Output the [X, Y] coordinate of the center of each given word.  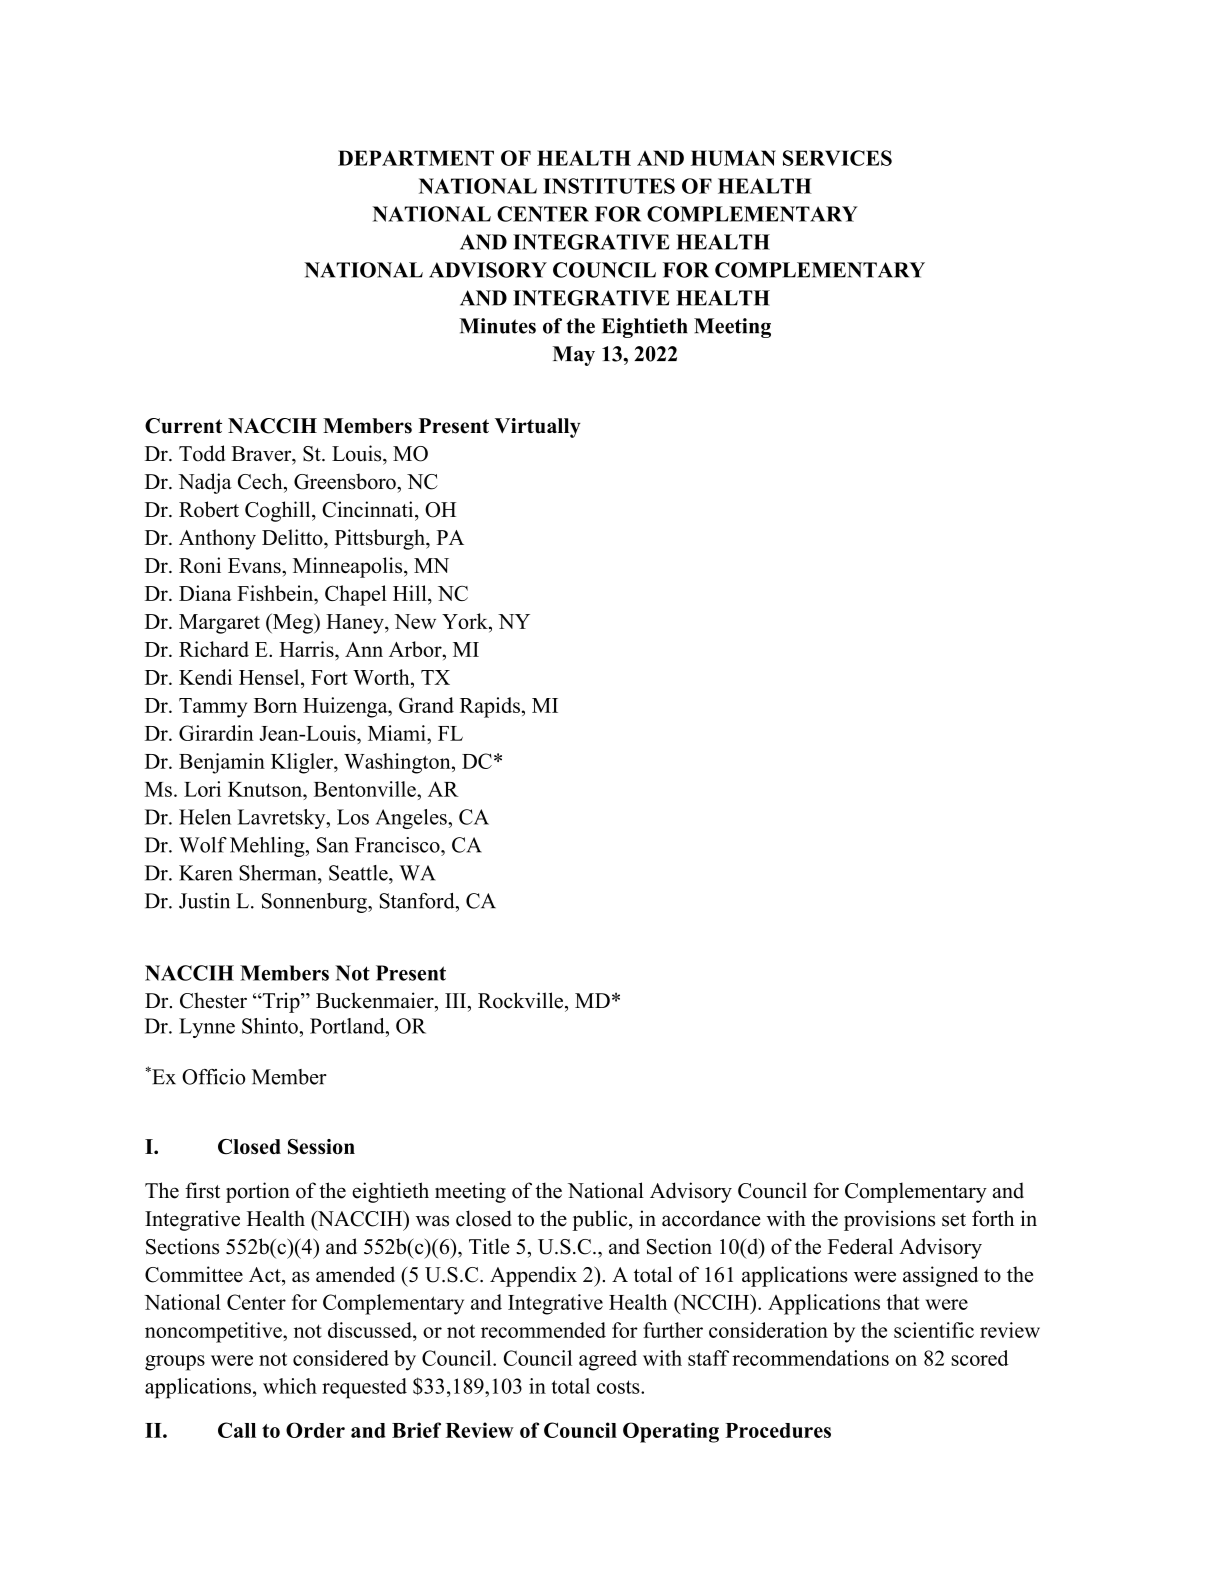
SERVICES [837, 158]
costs [619, 1387]
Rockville [522, 1000]
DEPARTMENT [416, 158]
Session [321, 1147]
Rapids [490, 707]
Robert [209, 509]
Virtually [538, 428]
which [290, 1386]
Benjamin [222, 763]
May [574, 356]
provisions [889, 1220]
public [601, 1220]
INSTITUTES [609, 186]
